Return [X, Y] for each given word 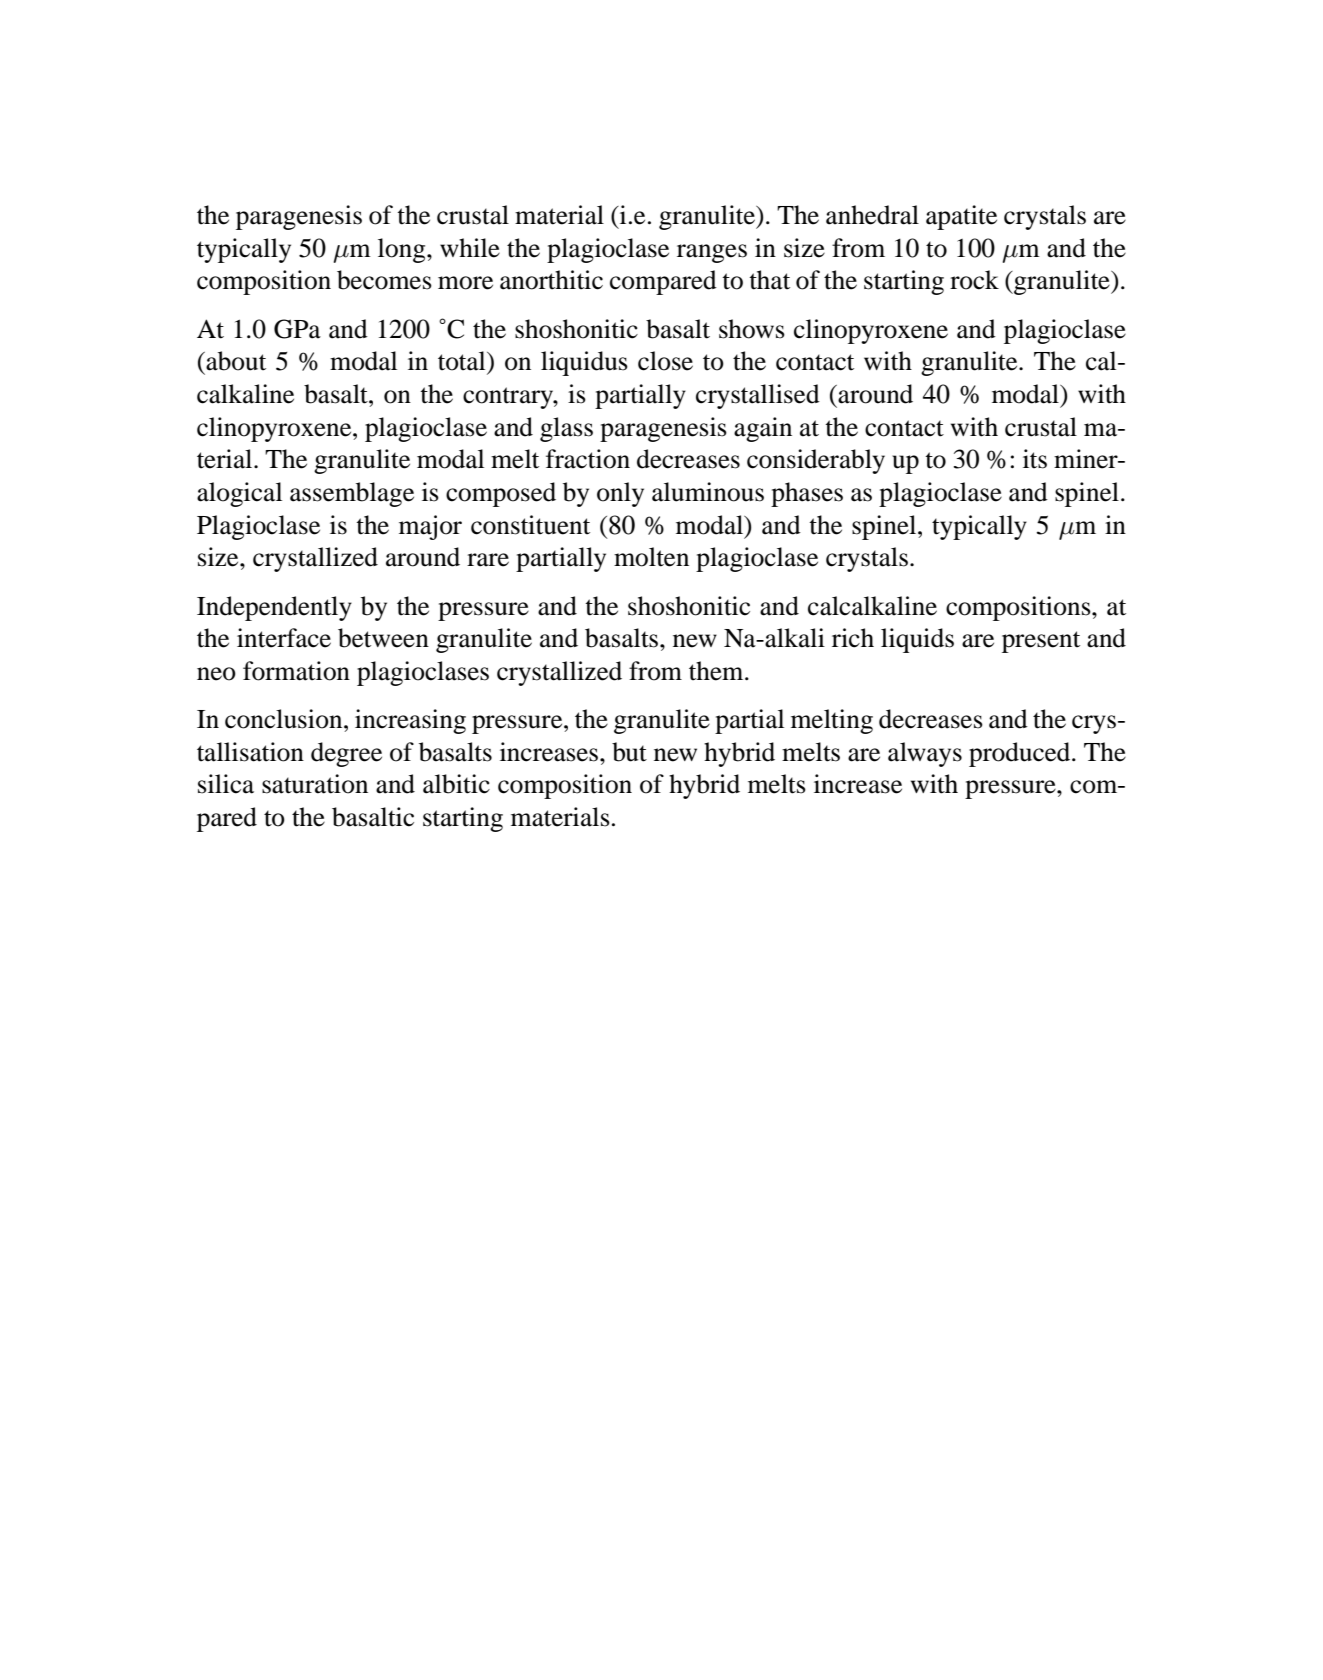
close [665, 361]
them [717, 671]
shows [752, 329]
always [925, 754]
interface [284, 638]
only [620, 494]
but [629, 752]
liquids [917, 640]
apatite [961, 217]
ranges [712, 253]
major [430, 527]
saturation [315, 784]
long [403, 250]
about [235, 361]
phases [807, 494]
